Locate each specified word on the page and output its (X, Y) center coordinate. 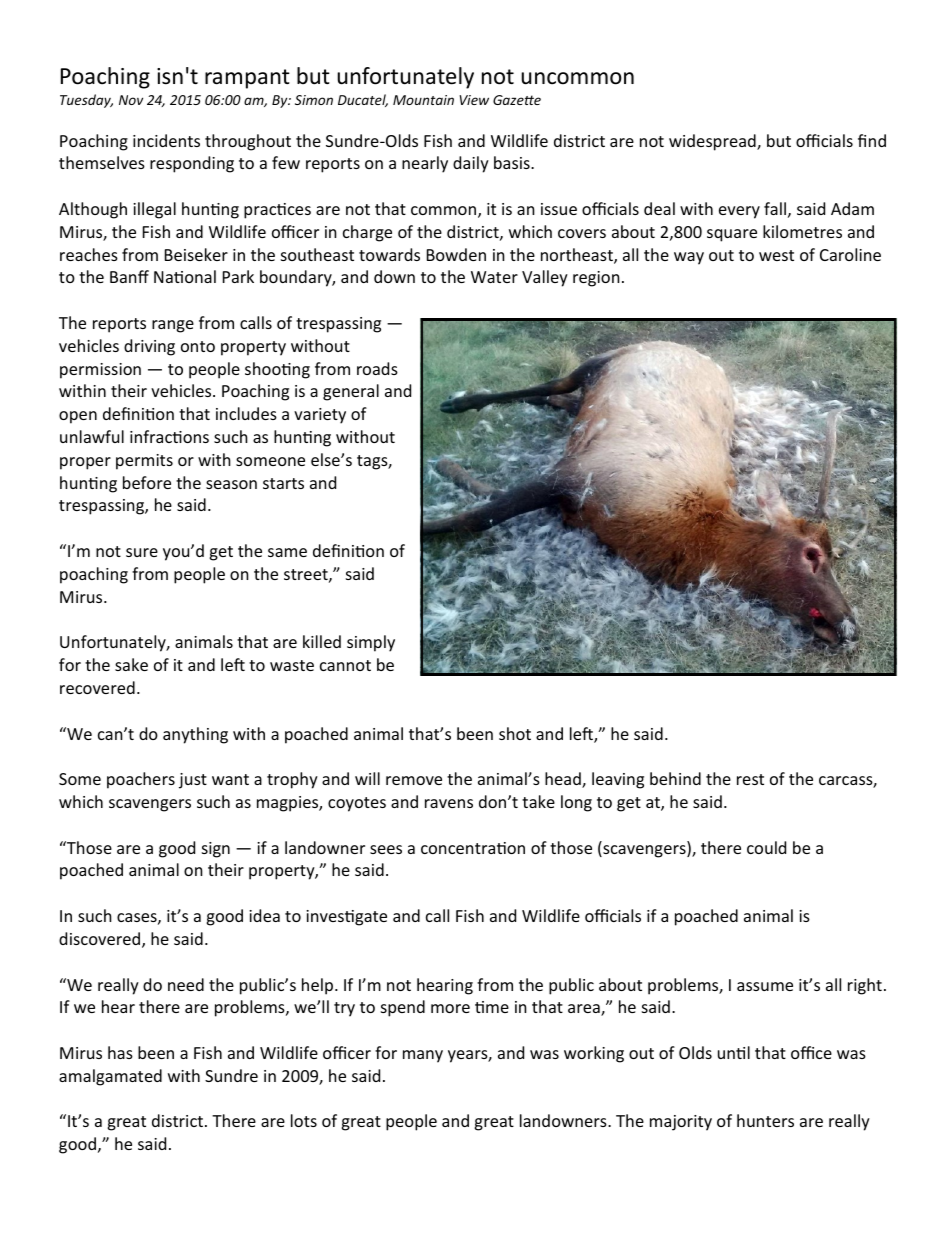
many (423, 1056)
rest (750, 779)
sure (142, 552)
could (766, 847)
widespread (713, 142)
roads (377, 368)
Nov (131, 100)
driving (149, 347)
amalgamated (110, 1077)
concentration (473, 848)
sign (216, 850)
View (474, 100)
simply (371, 643)
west (776, 255)
